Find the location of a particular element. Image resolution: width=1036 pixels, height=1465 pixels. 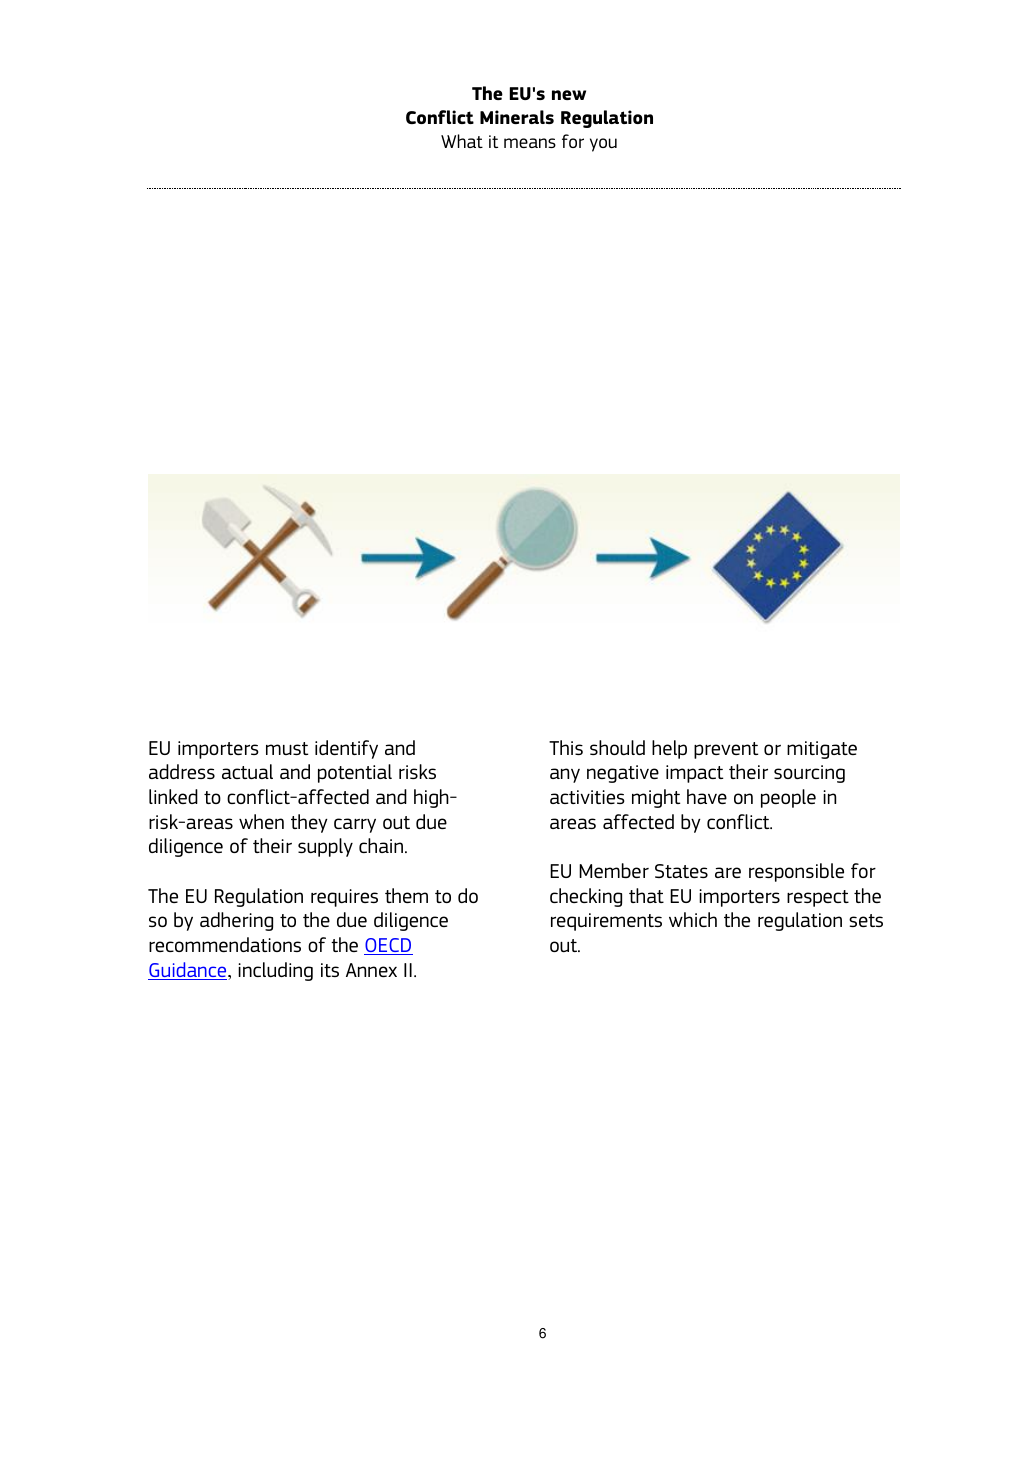

prevent is located at coordinates (726, 750).
